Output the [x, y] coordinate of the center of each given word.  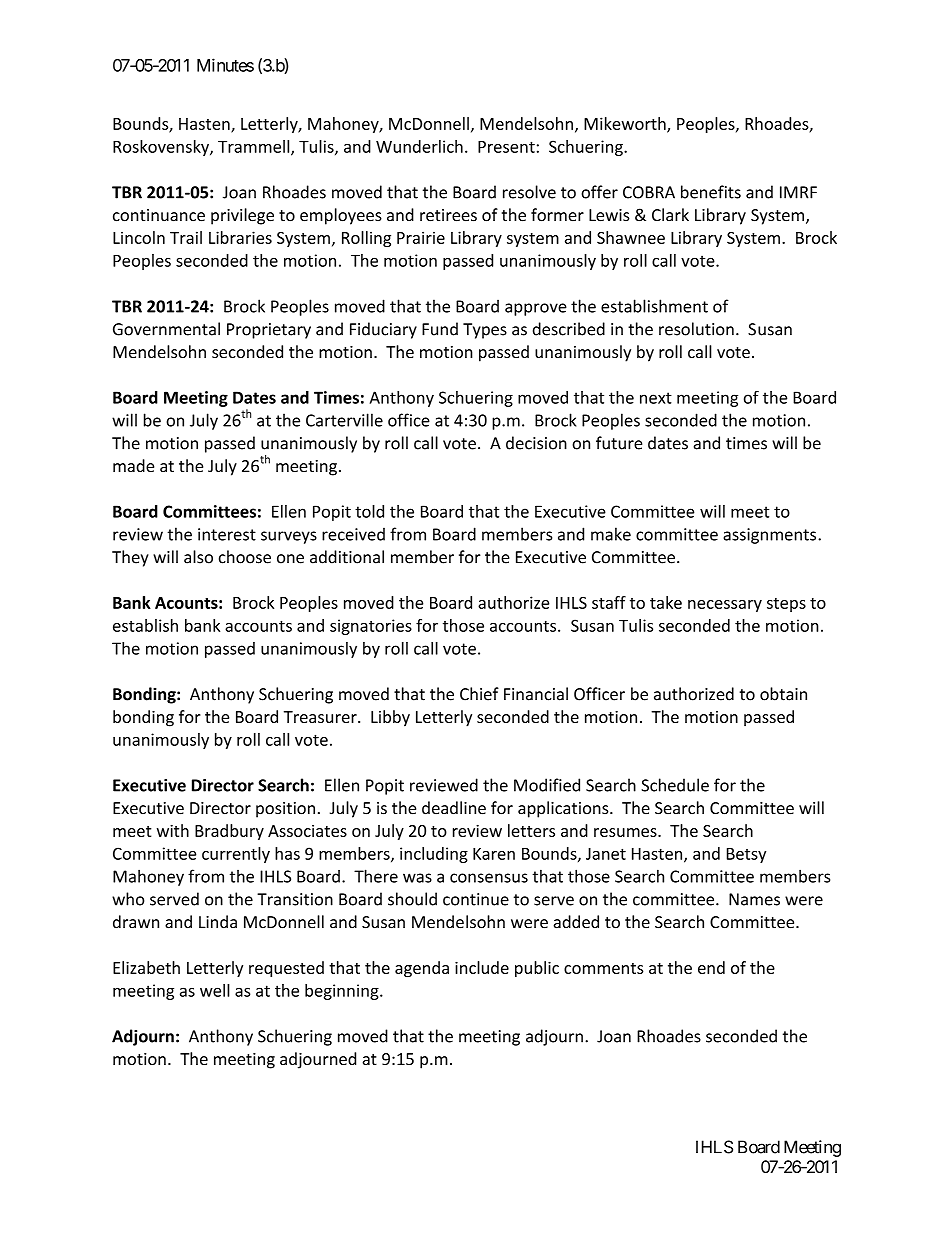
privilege [242, 216]
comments [604, 968]
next [656, 398]
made [133, 465]
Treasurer [321, 717]
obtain [783, 694]
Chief [479, 694]
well [215, 990]
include [482, 967]
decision [536, 443]
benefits [711, 192]
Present [506, 147]
